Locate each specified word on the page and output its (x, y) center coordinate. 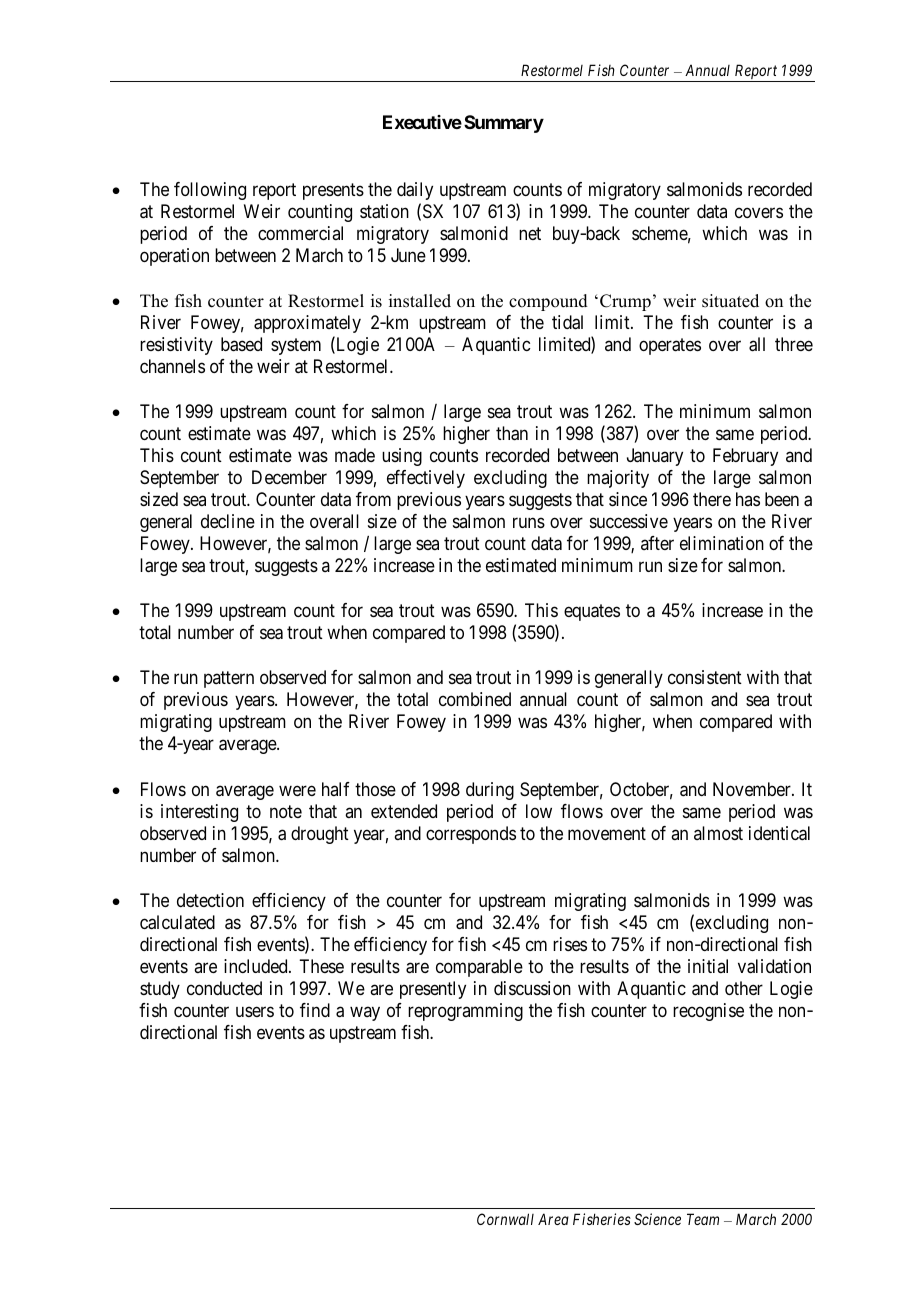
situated (730, 301)
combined (475, 699)
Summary (504, 124)
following (210, 191)
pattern (229, 680)
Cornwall (505, 1219)
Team (703, 1219)
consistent (705, 677)
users (255, 1011)
